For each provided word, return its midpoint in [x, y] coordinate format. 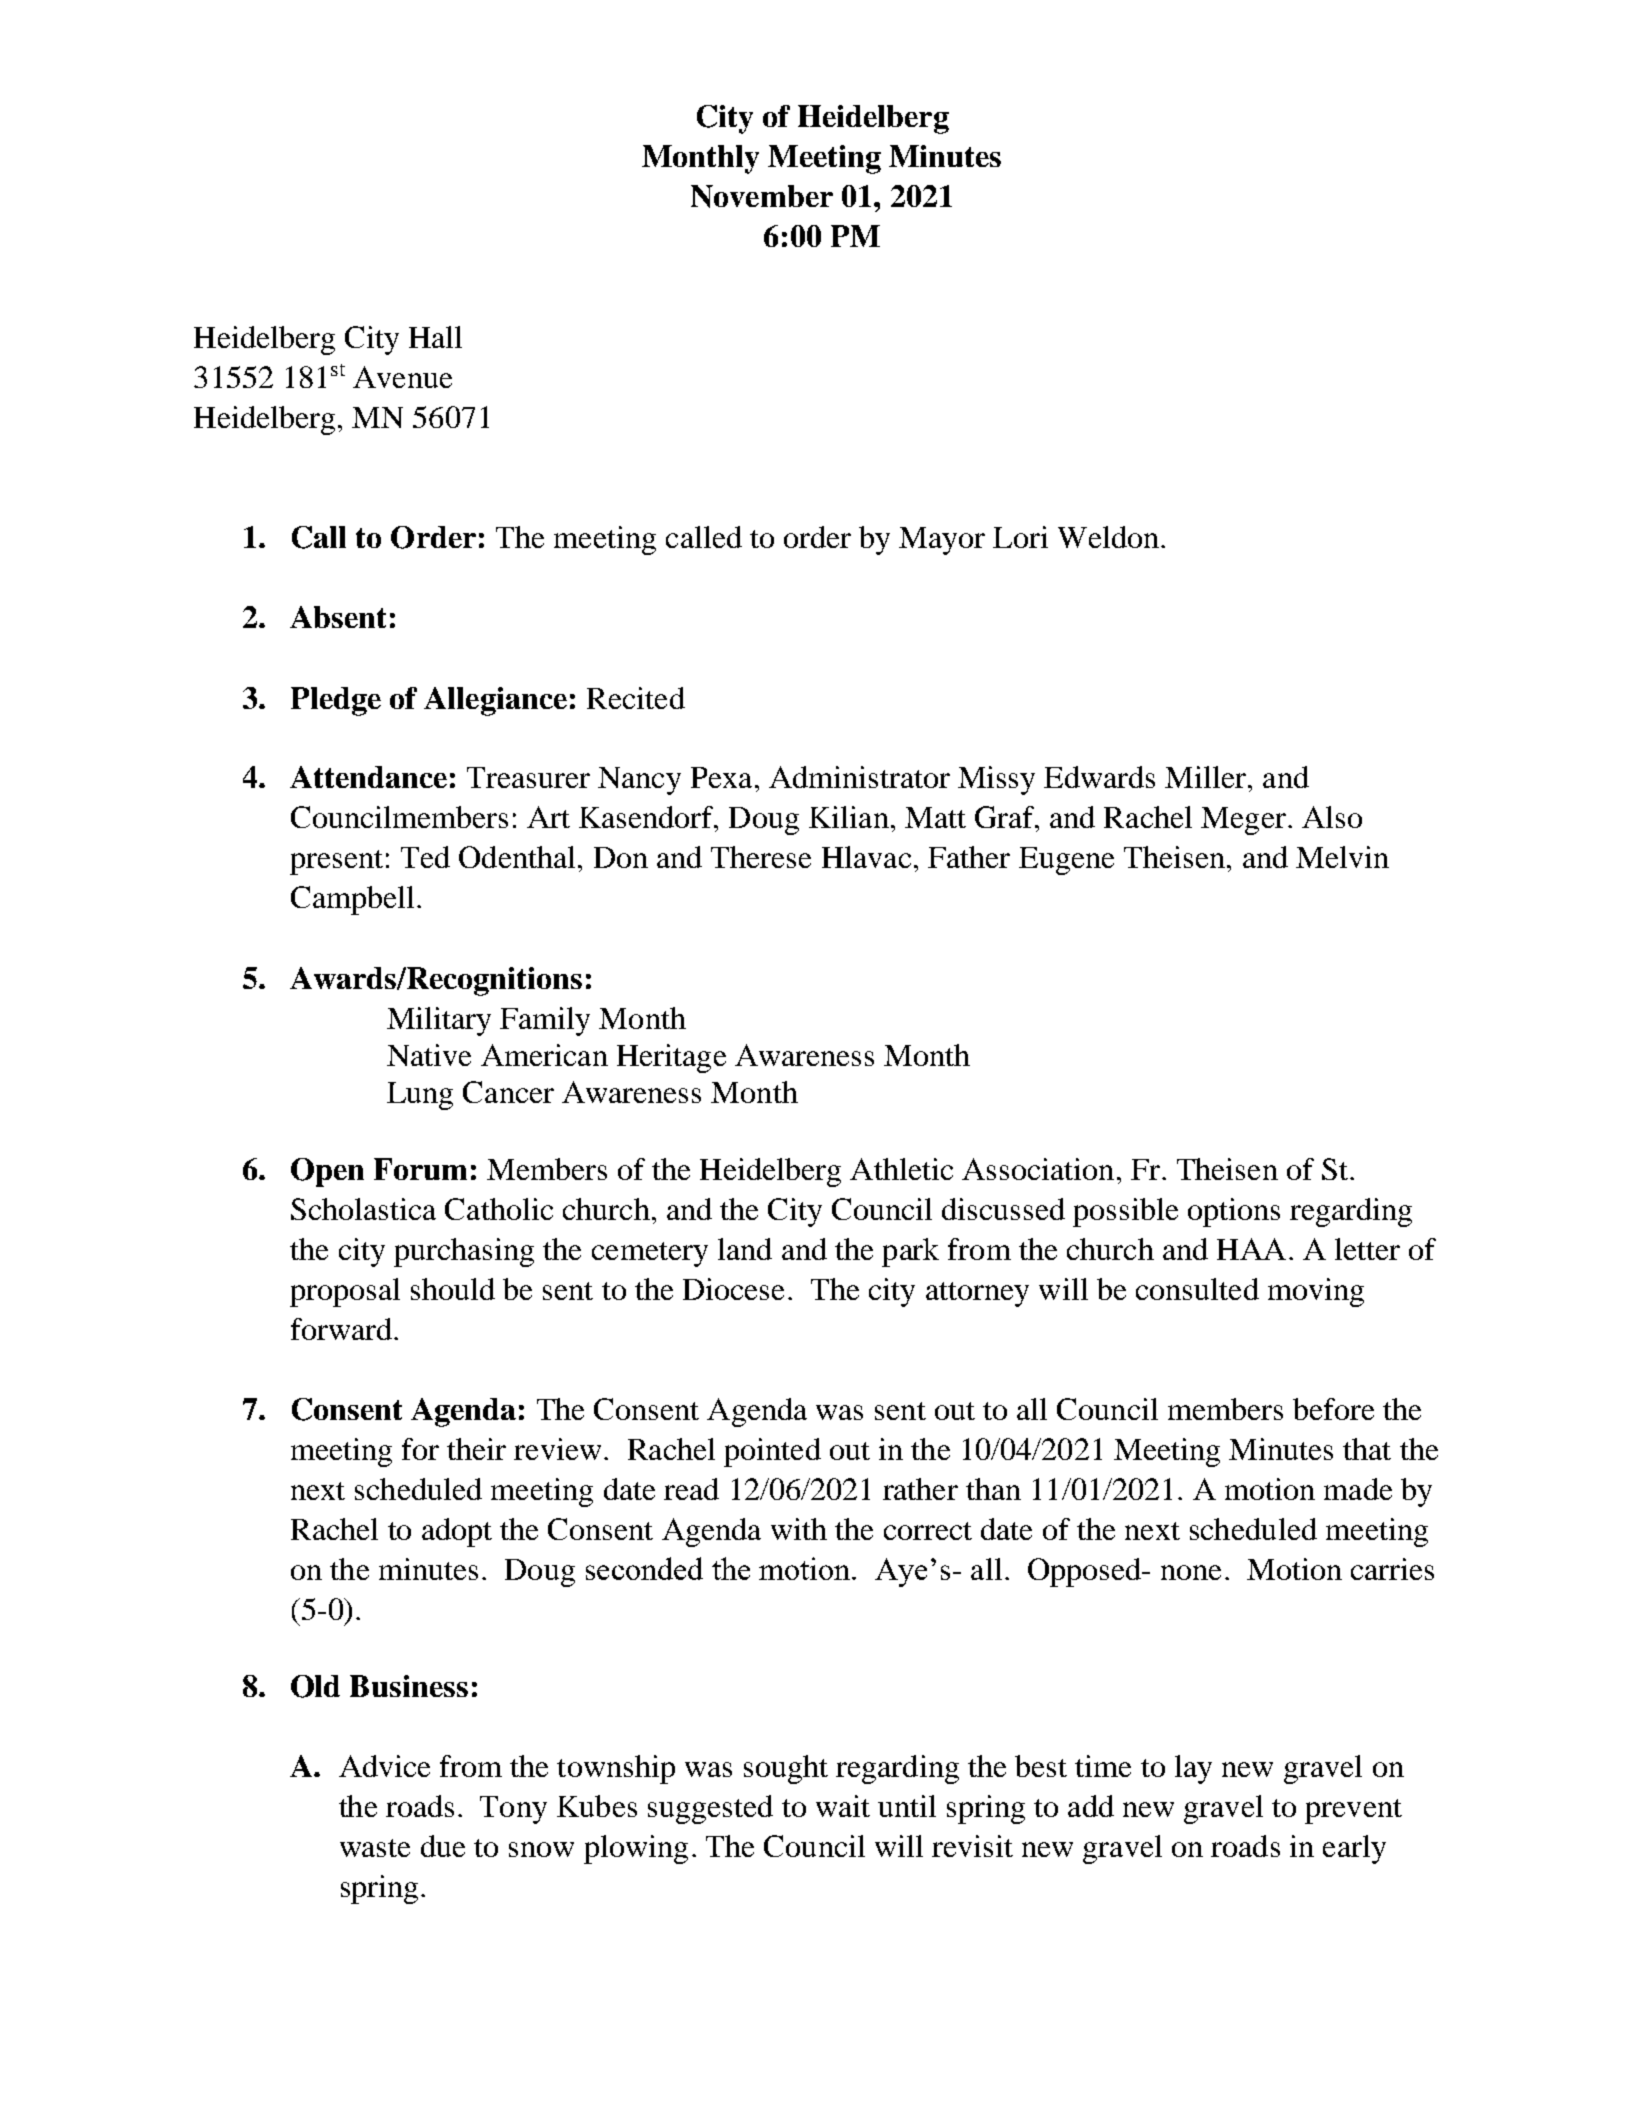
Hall [435, 337]
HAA [1251, 1249]
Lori [1020, 537]
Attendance [368, 777]
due [443, 1846]
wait [843, 1806]
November [762, 196]
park [910, 1252]
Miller [1207, 777]
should [453, 1289]
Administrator [859, 777]
